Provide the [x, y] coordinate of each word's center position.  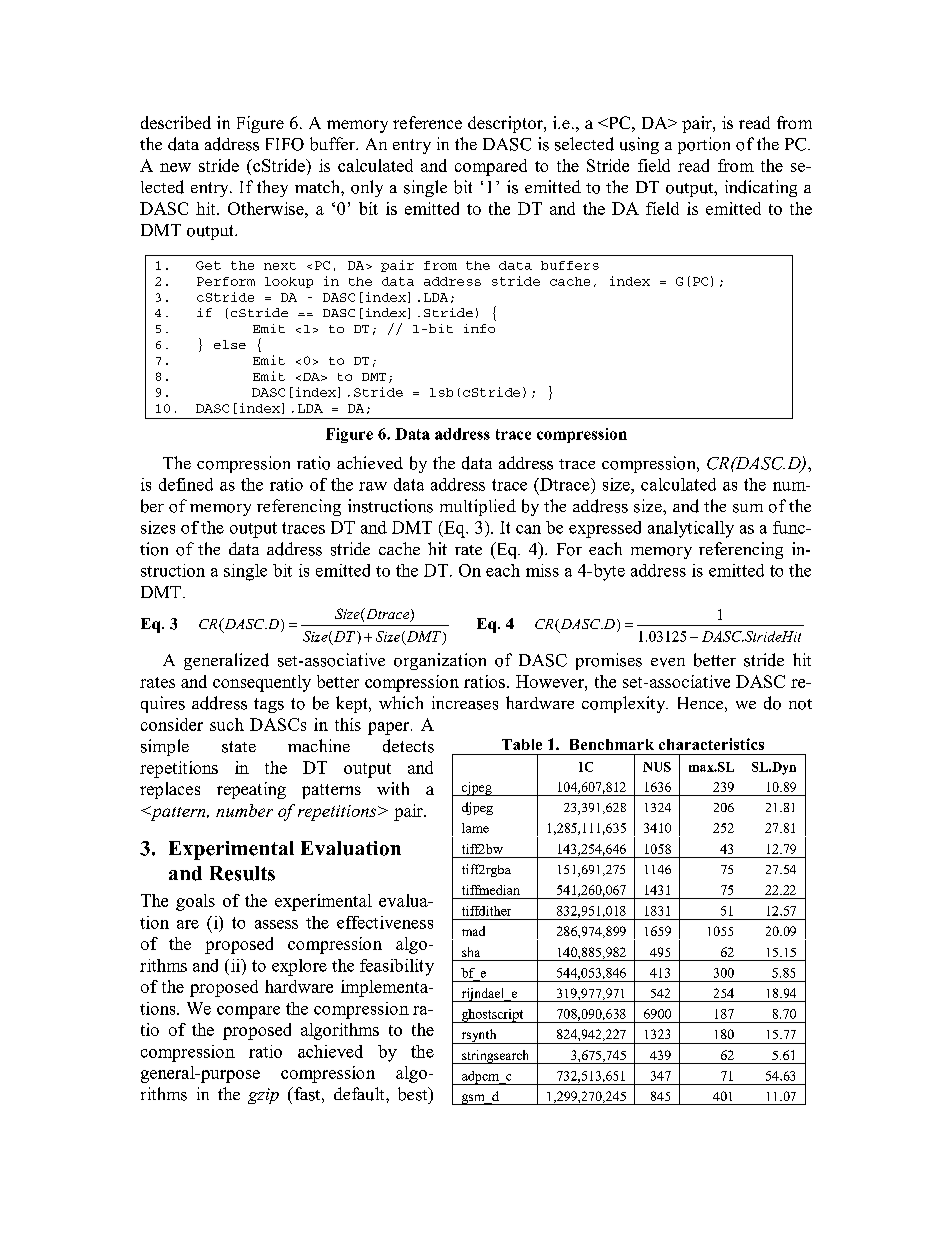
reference [427, 122]
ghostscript [492, 1016]
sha [471, 952]
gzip [263, 1096]
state [239, 747]
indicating [761, 188]
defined [186, 484]
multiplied [478, 507]
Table [522, 744]
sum [748, 508]
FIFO [285, 144]
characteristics [711, 744]
